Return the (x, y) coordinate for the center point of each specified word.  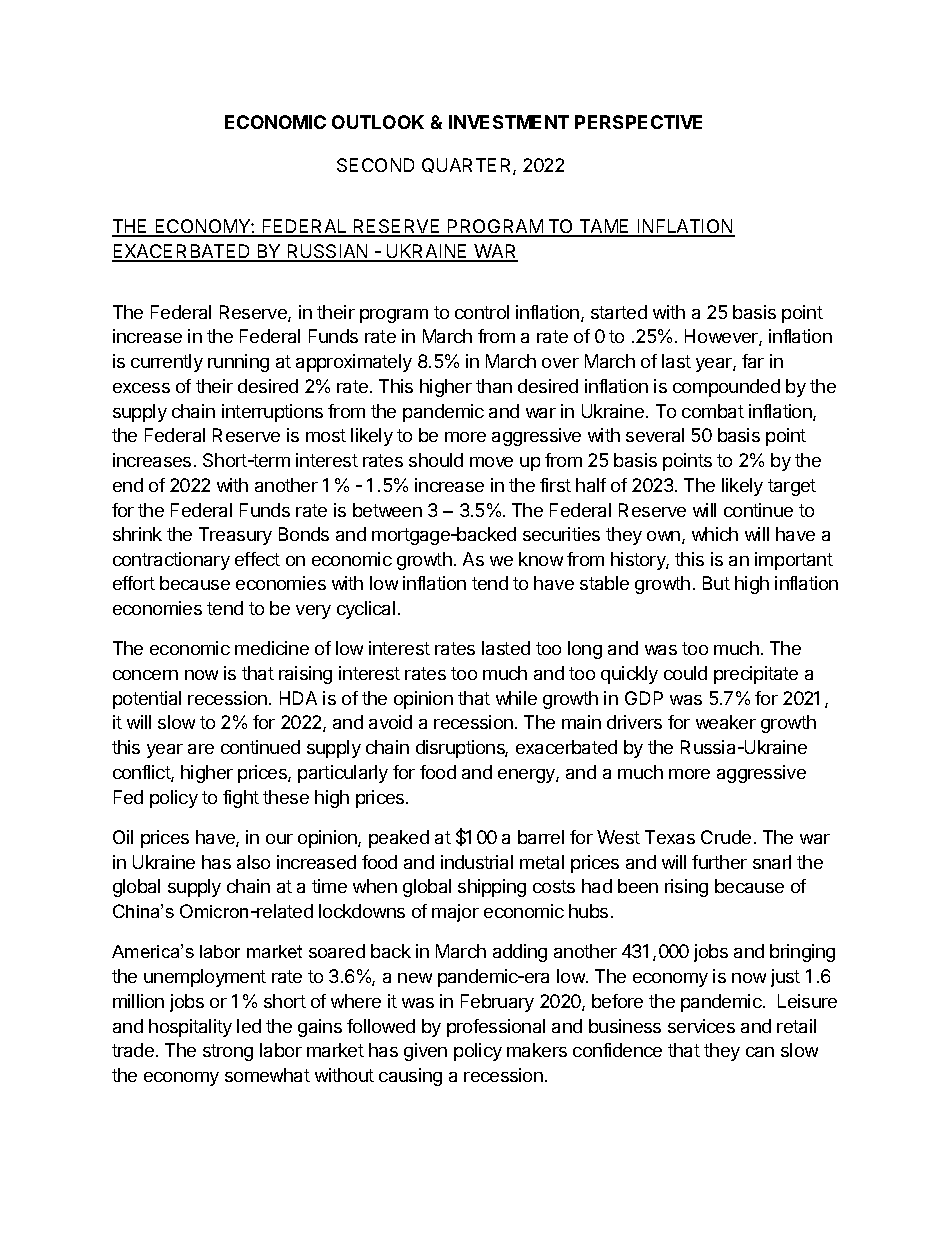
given (425, 1052)
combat (713, 411)
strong (228, 1052)
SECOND (375, 165)
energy (527, 776)
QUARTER (468, 166)
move (491, 462)
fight (241, 799)
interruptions (272, 413)
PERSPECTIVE (638, 122)
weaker (726, 722)
